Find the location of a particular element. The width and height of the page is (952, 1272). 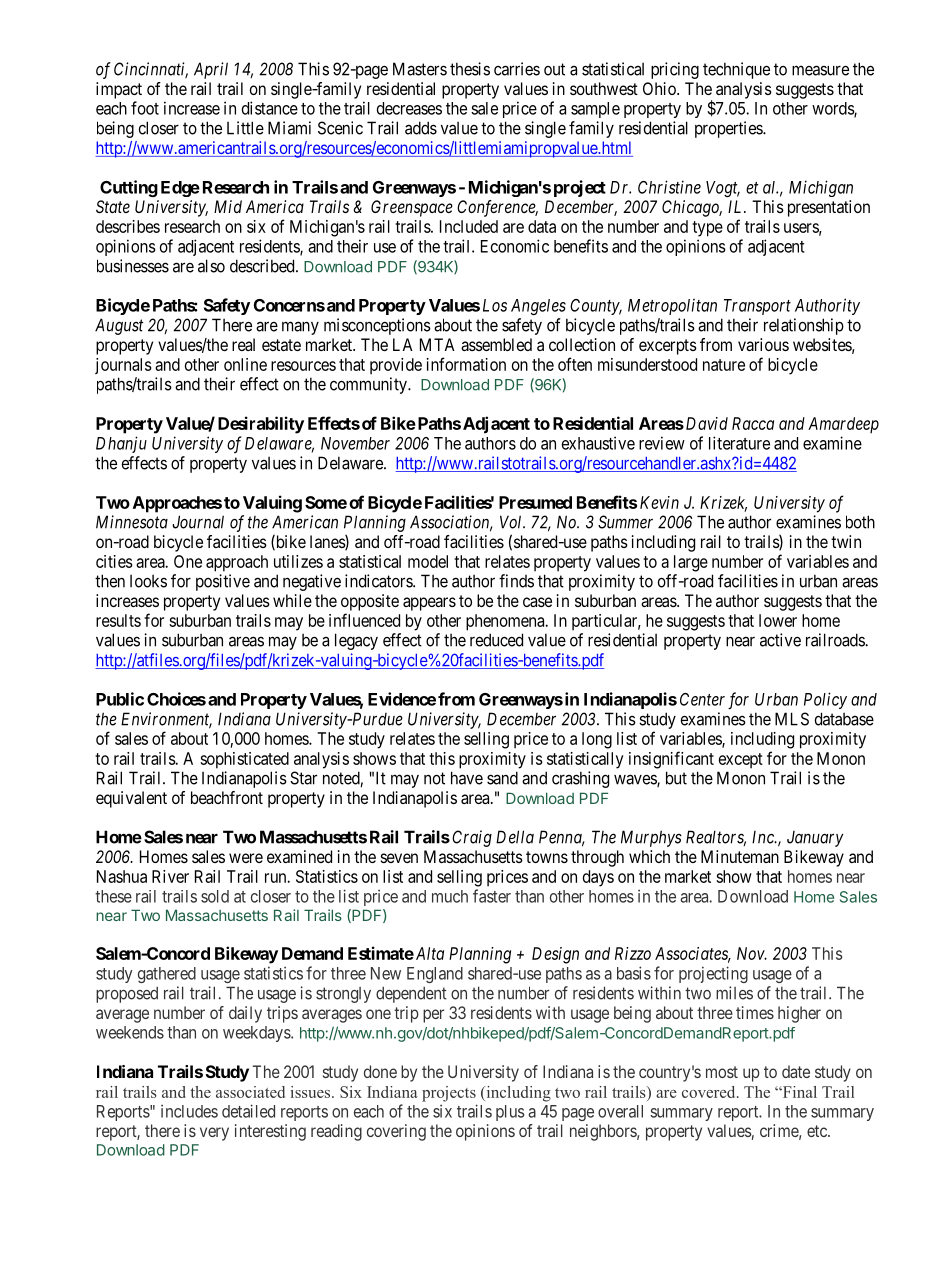

thesis is located at coordinates (470, 69).
